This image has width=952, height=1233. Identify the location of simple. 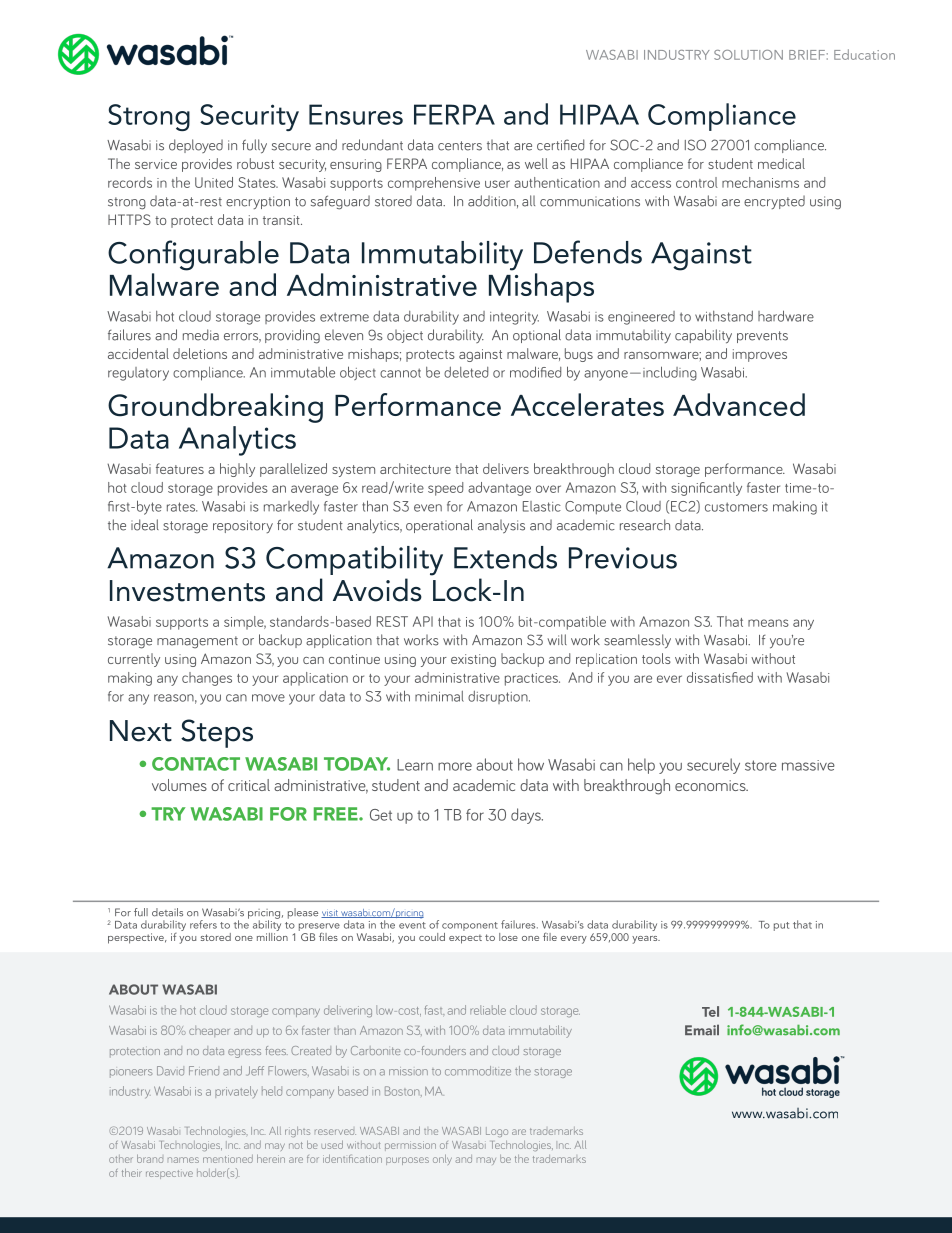
(245, 623).
